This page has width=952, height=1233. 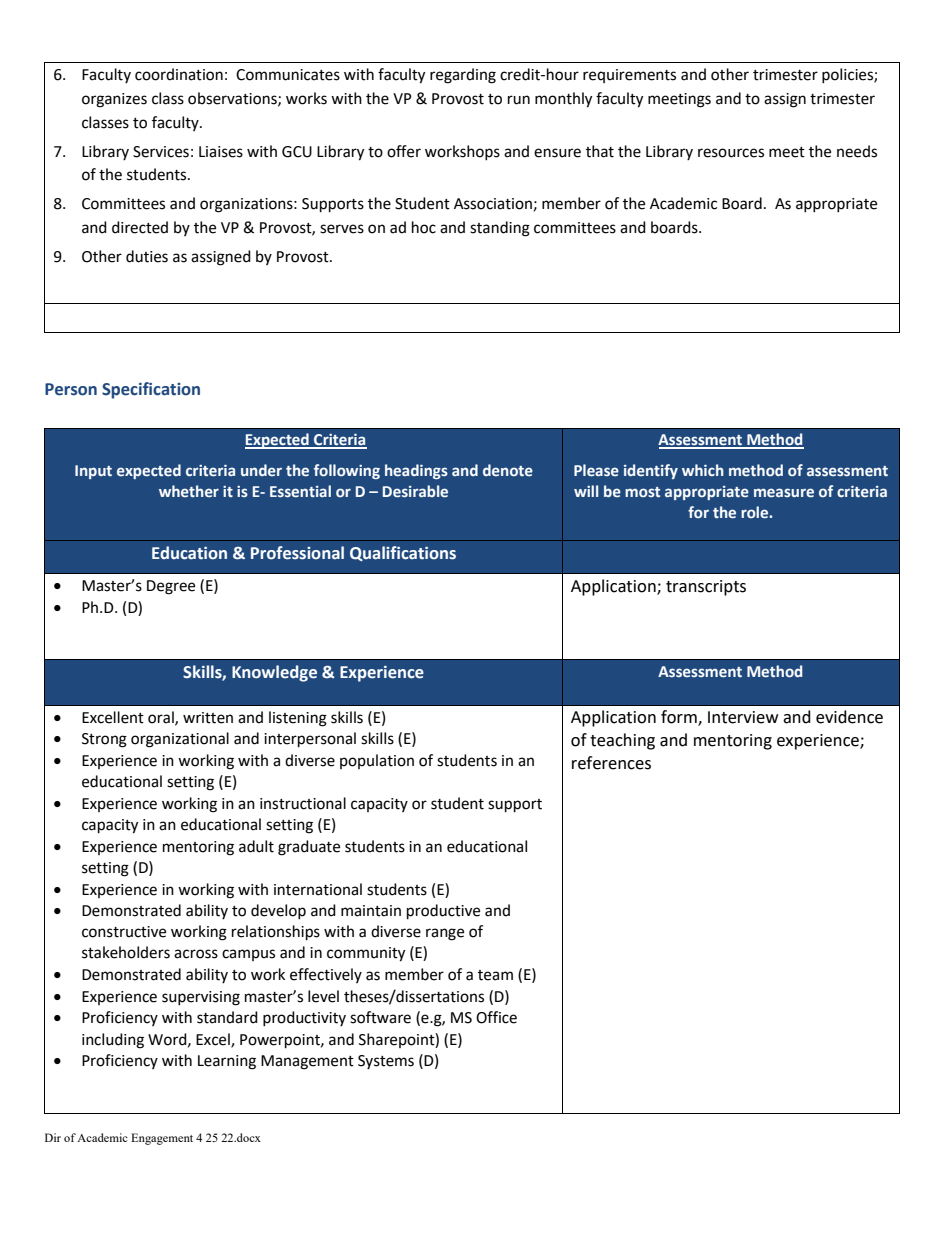 What do you see at coordinates (731, 153) in the page?
I see `resources` at bounding box center [731, 153].
